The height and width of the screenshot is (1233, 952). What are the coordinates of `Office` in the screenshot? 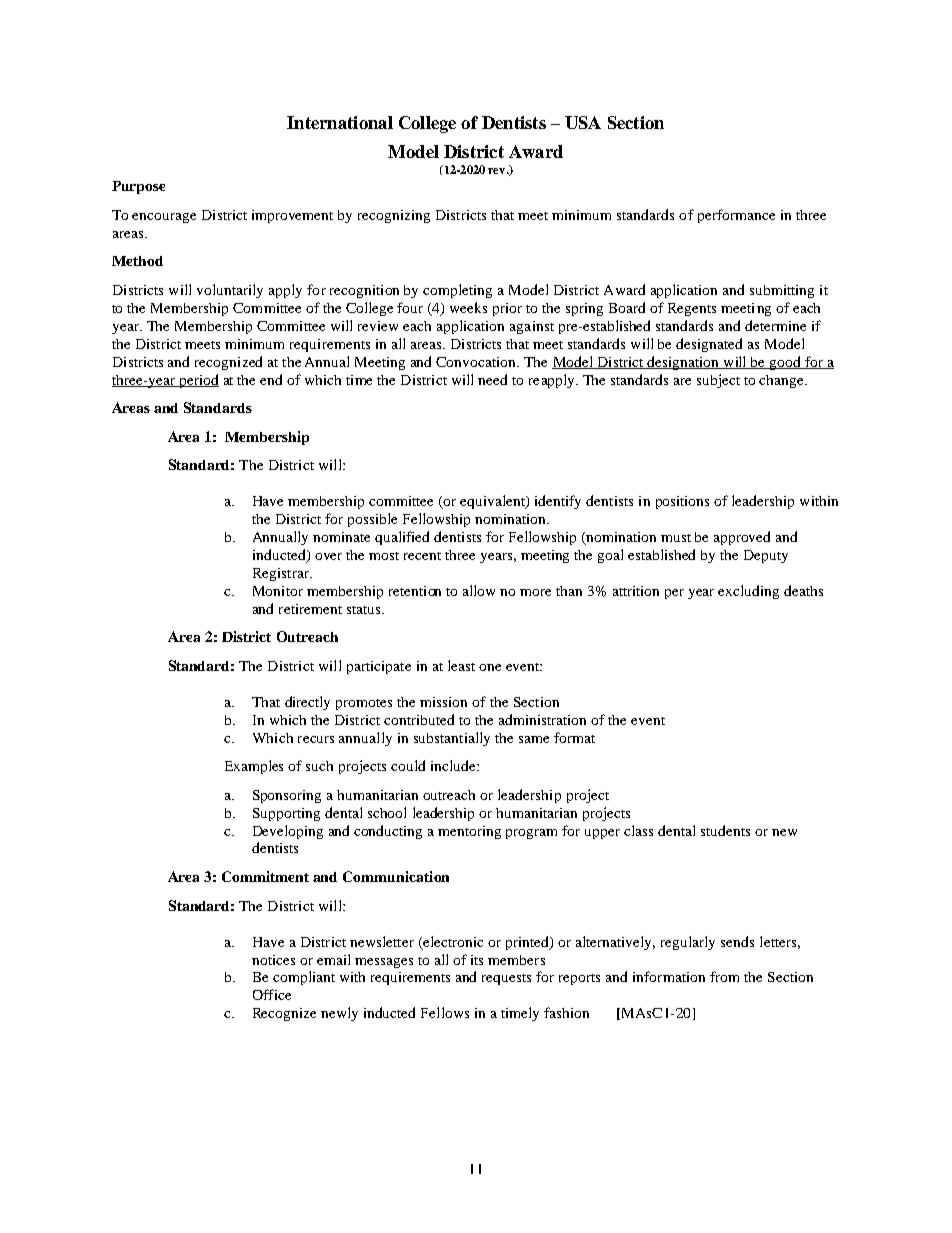 It's located at (272, 994).
